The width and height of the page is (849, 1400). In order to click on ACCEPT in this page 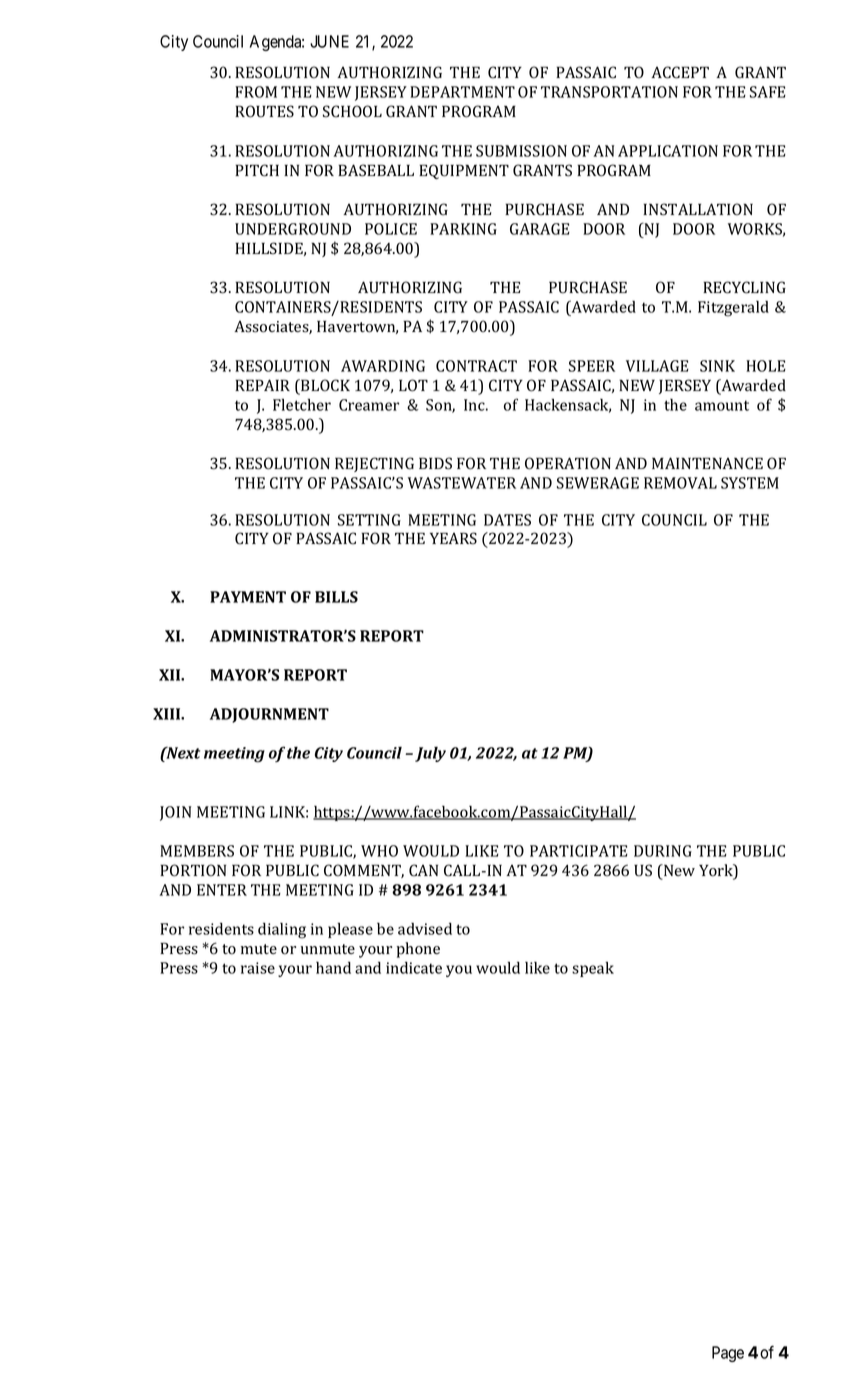, I will do `click(680, 72)`.
